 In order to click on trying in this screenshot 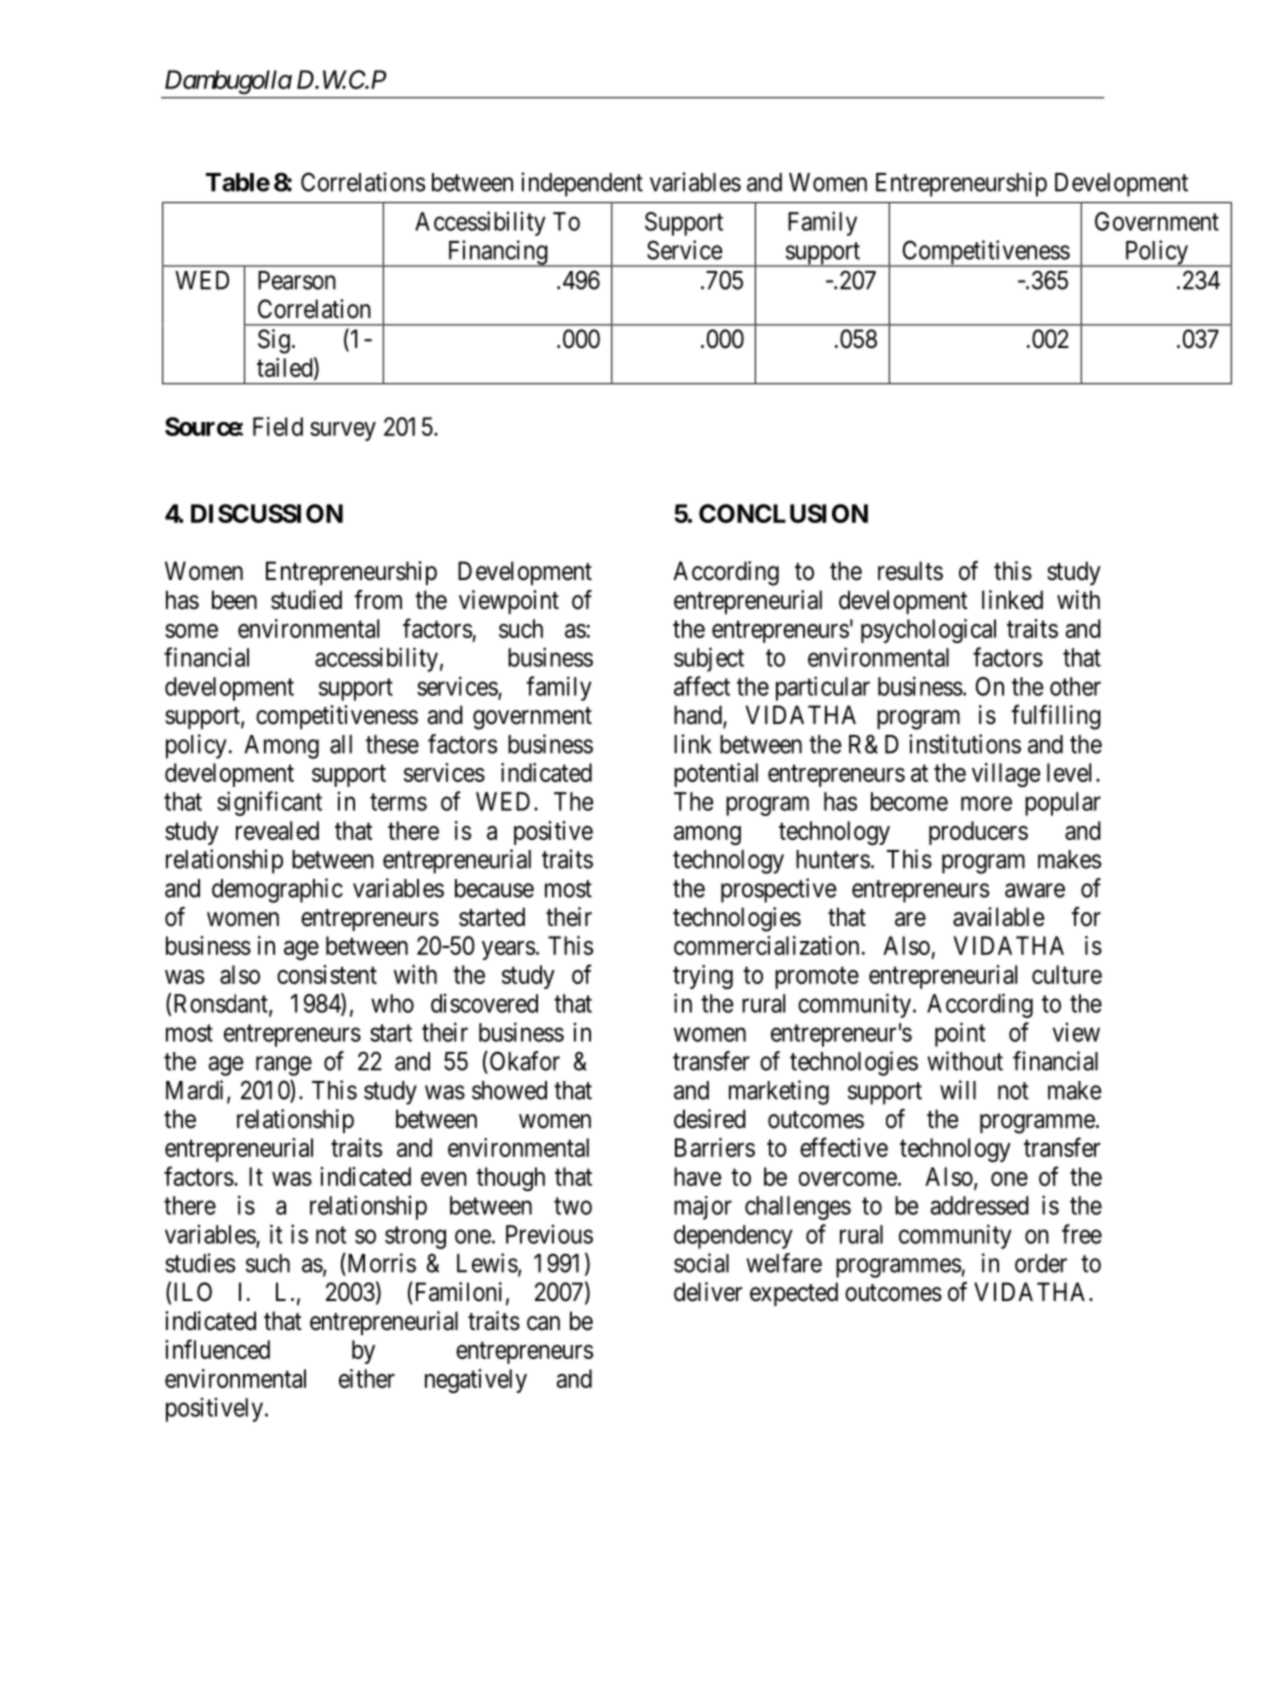, I will do `click(703, 977)`.
